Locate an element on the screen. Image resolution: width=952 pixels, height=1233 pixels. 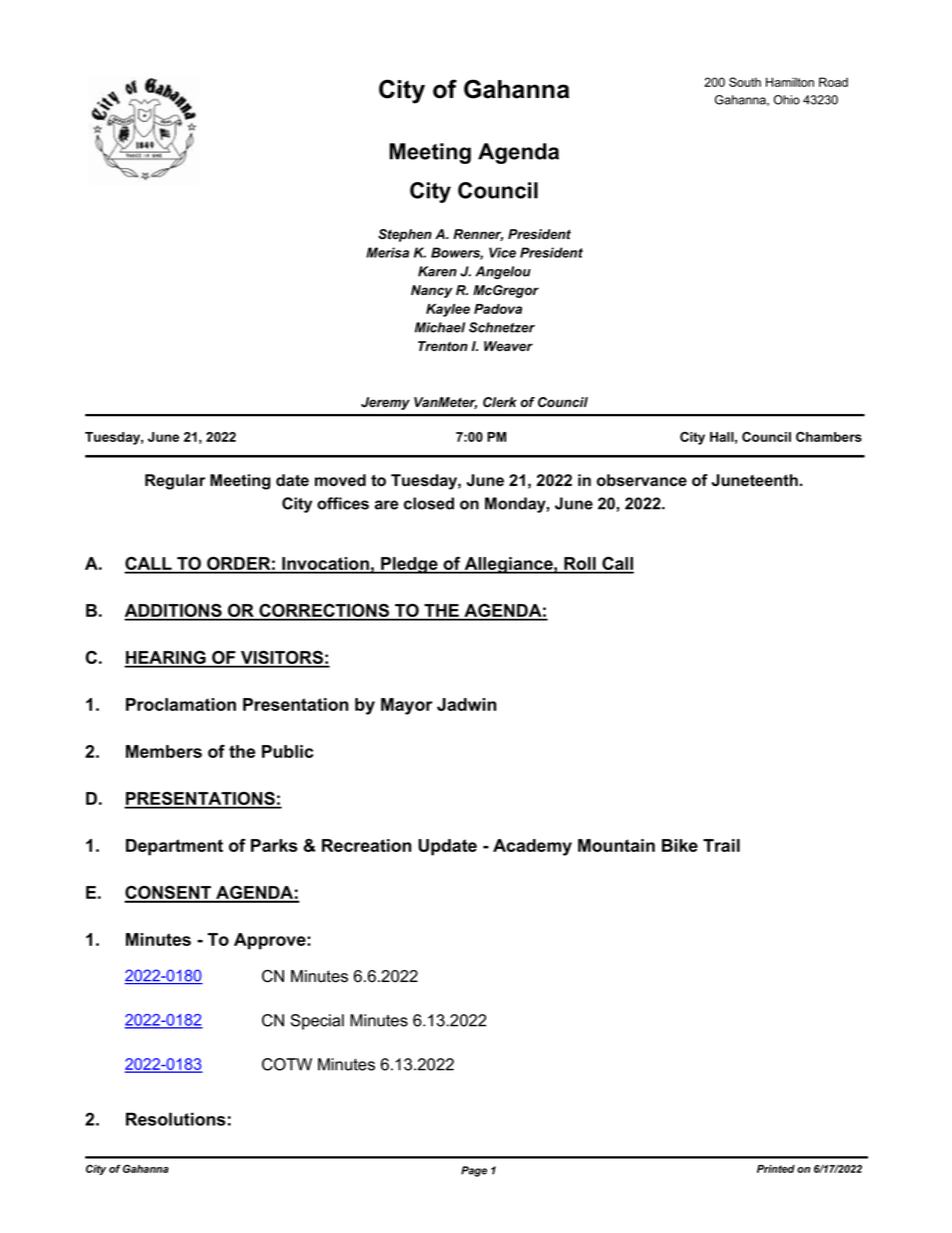
Jeremy is located at coordinates (385, 403).
